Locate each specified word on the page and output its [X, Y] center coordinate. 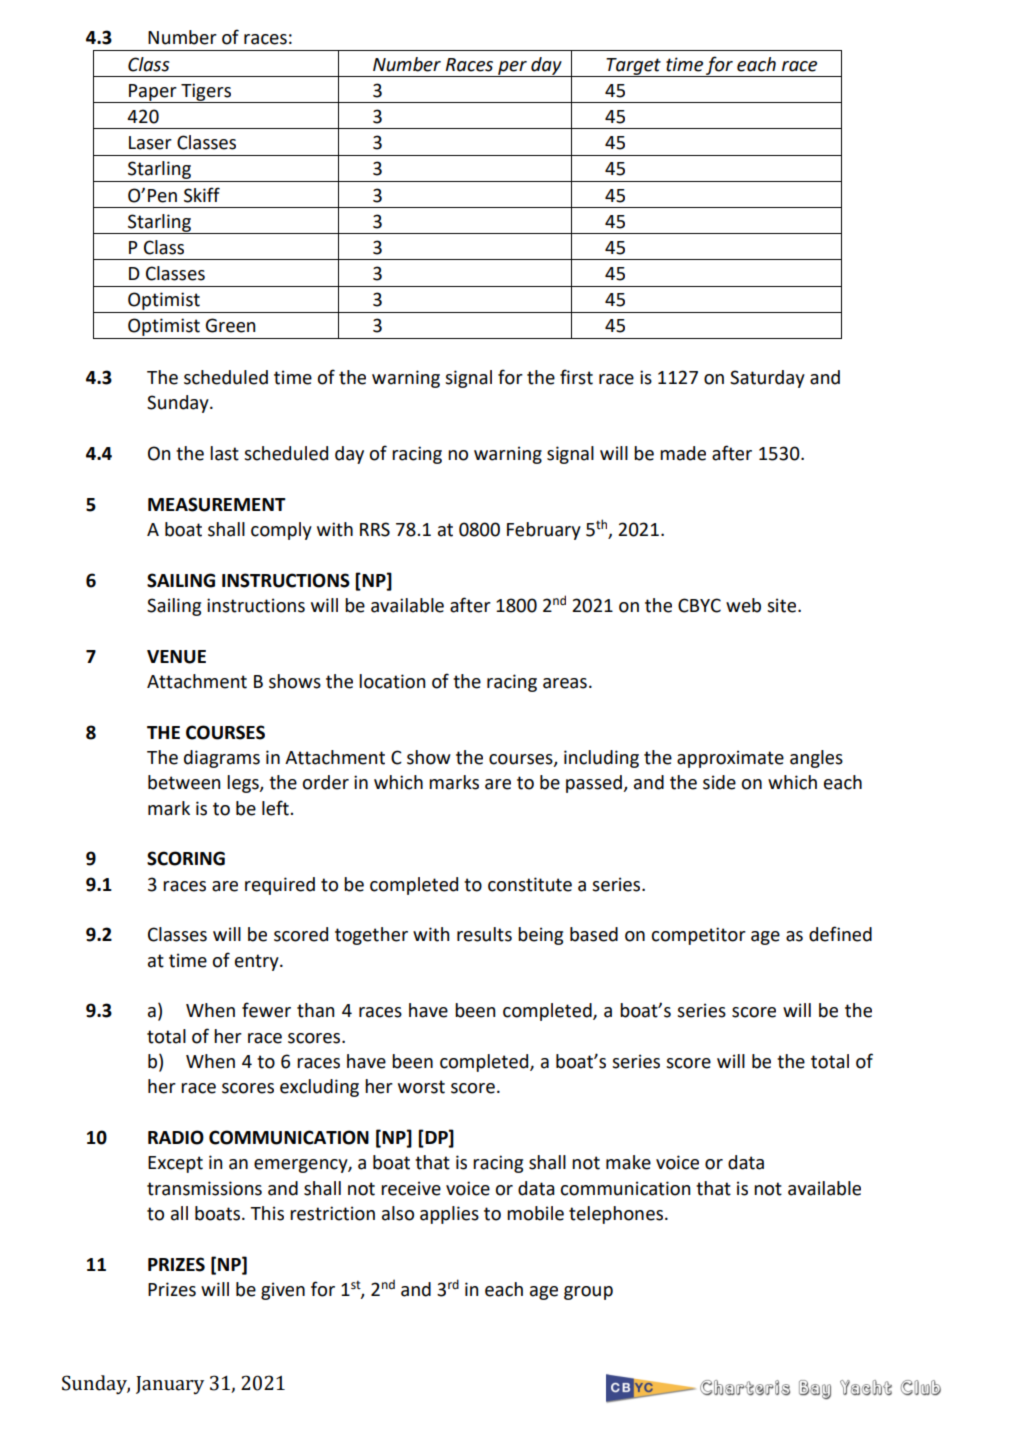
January [170, 1385]
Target [633, 67]
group [588, 1293]
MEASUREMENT [217, 504]
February [544, 531]
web [743, 605]
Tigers [206, 93]
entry [258, 962]
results [484, 934]
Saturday [767, 379]
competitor [698, 936]
